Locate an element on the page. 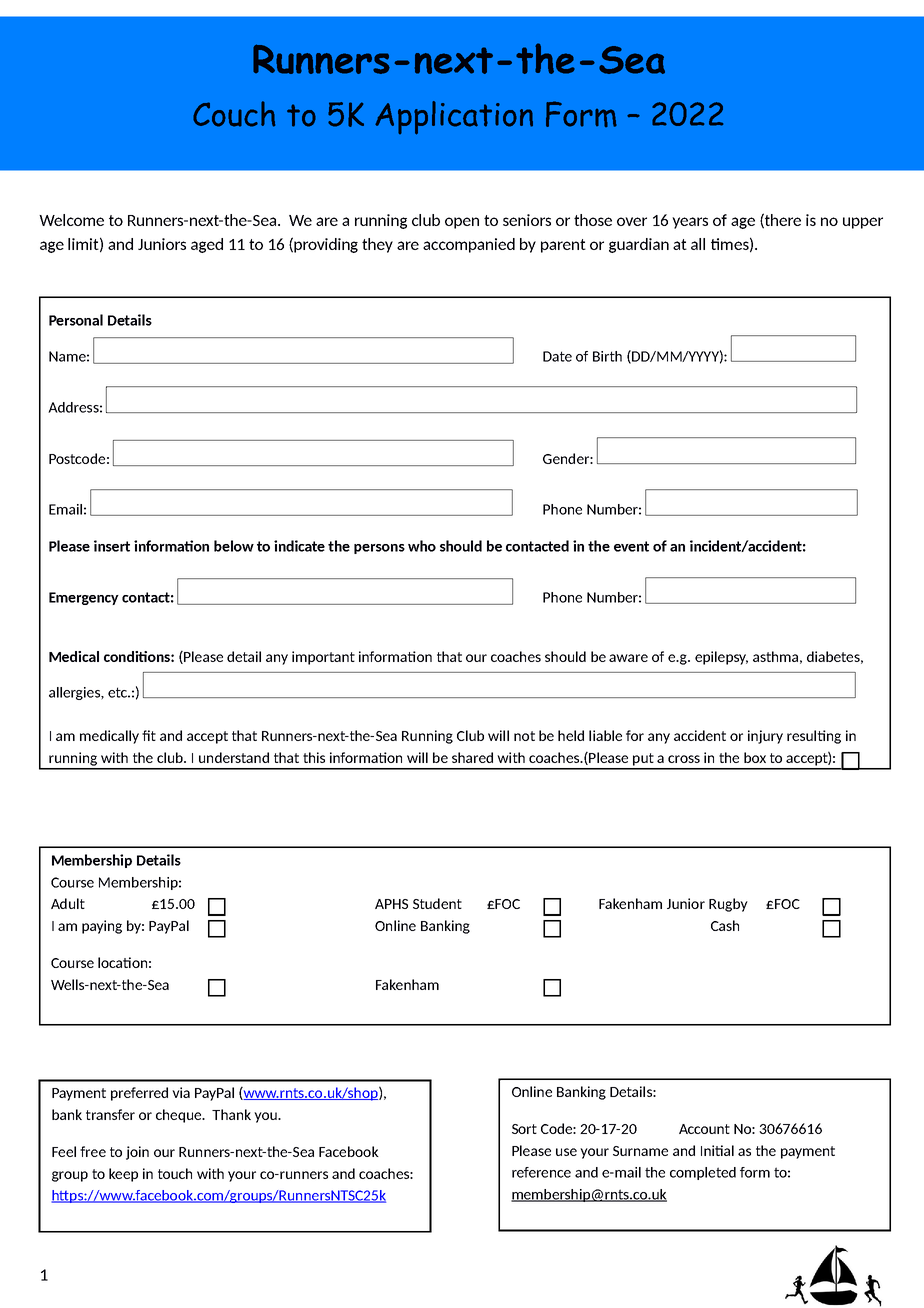 This page has height=1308, width=924. years is located at coordinates (690, 223).
